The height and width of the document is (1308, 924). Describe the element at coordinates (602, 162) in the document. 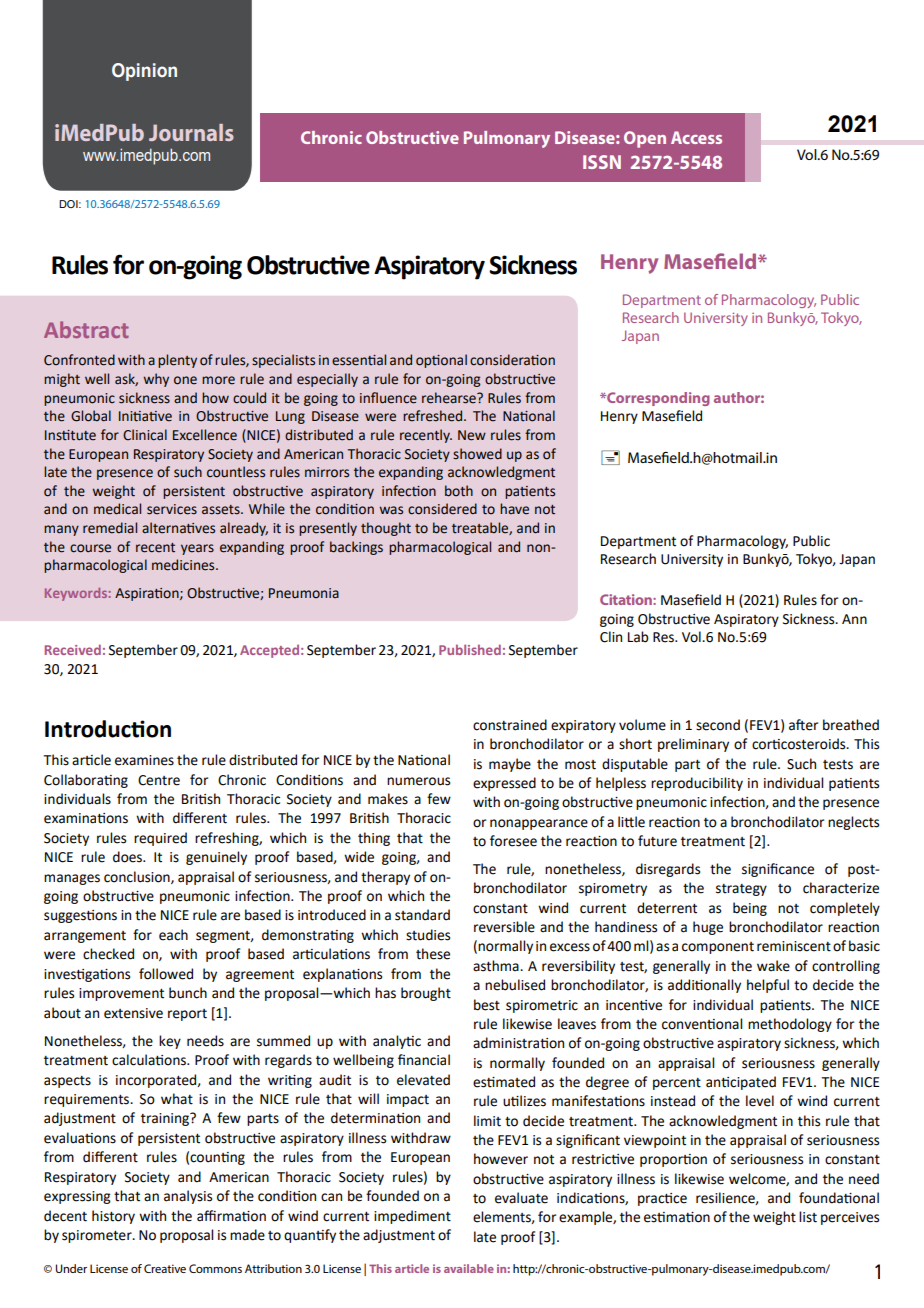

I see `ISSN` at that location.
